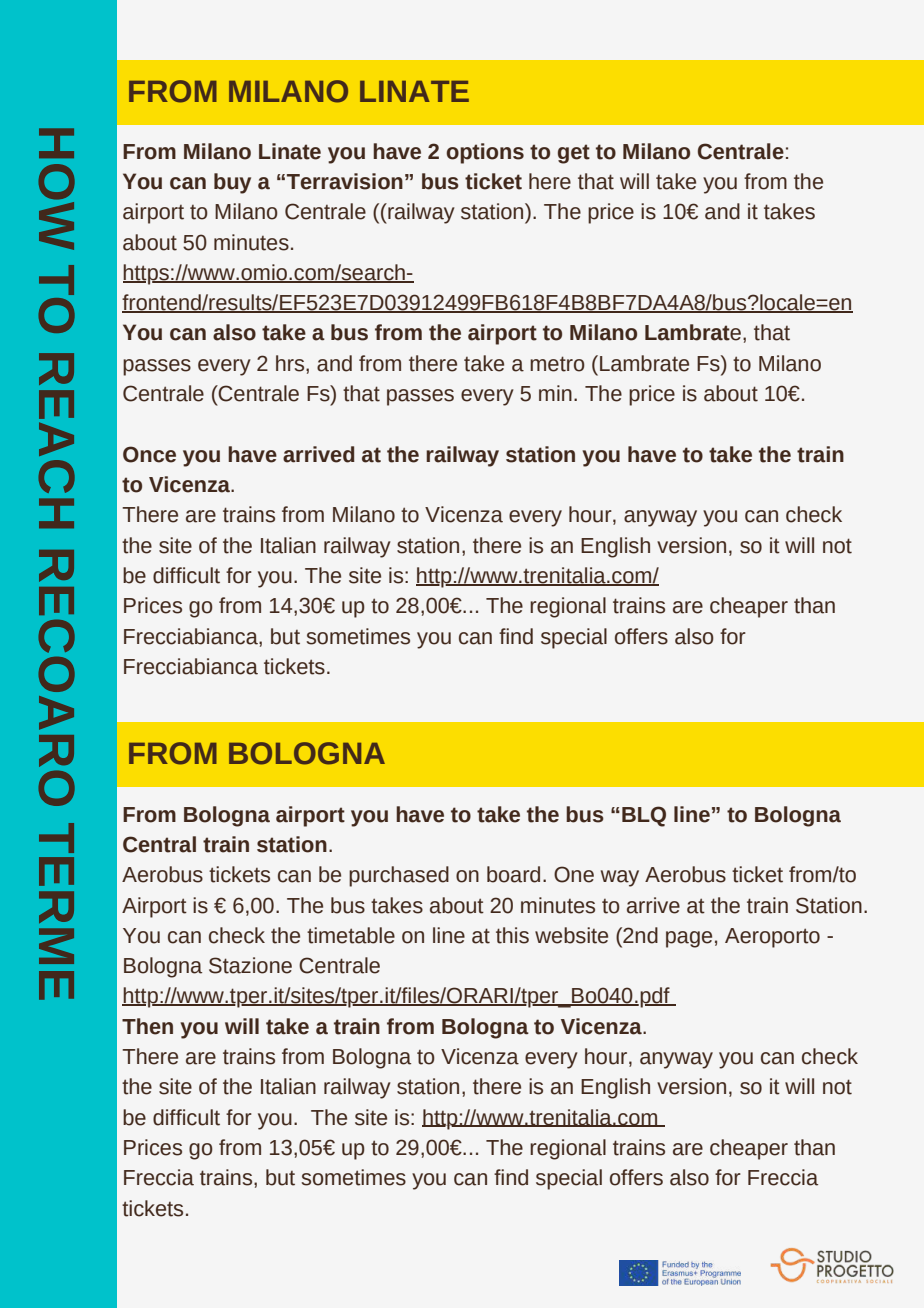 This screenshot has width=924, height=1308. What do you see at coordinates (574, 154) in the screenshot?
I see `get` at bounding box center [574, 154].
